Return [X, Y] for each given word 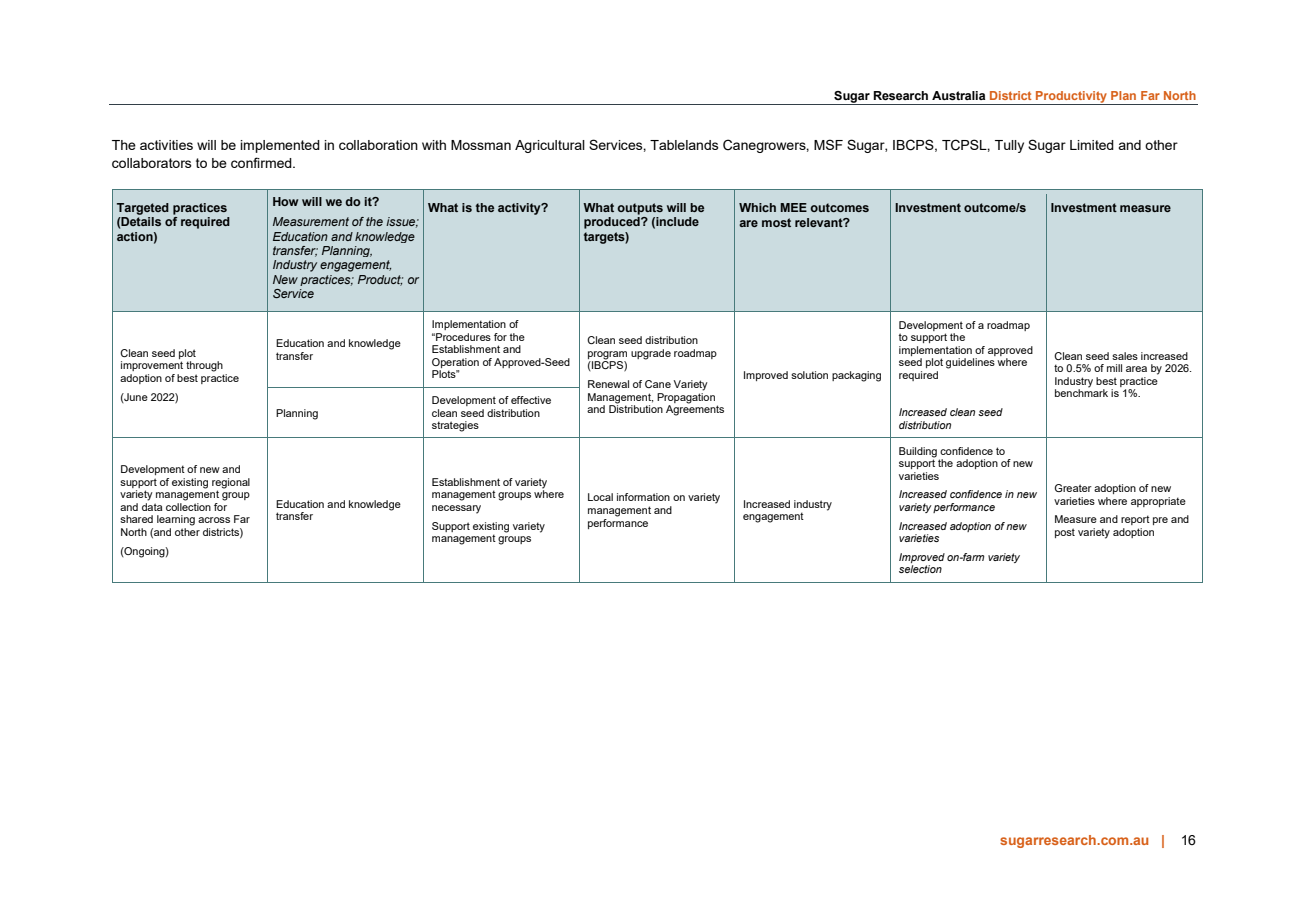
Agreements [695, 409]
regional [231, 484]
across [214, 520]
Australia [958, 95]
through [204, 366]
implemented [280, 146]
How [285, 201]
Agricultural [550, 146]
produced [613, 223]
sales [1125, 356]
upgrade [651, 354]
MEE [793, 207]
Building [918, 452]
